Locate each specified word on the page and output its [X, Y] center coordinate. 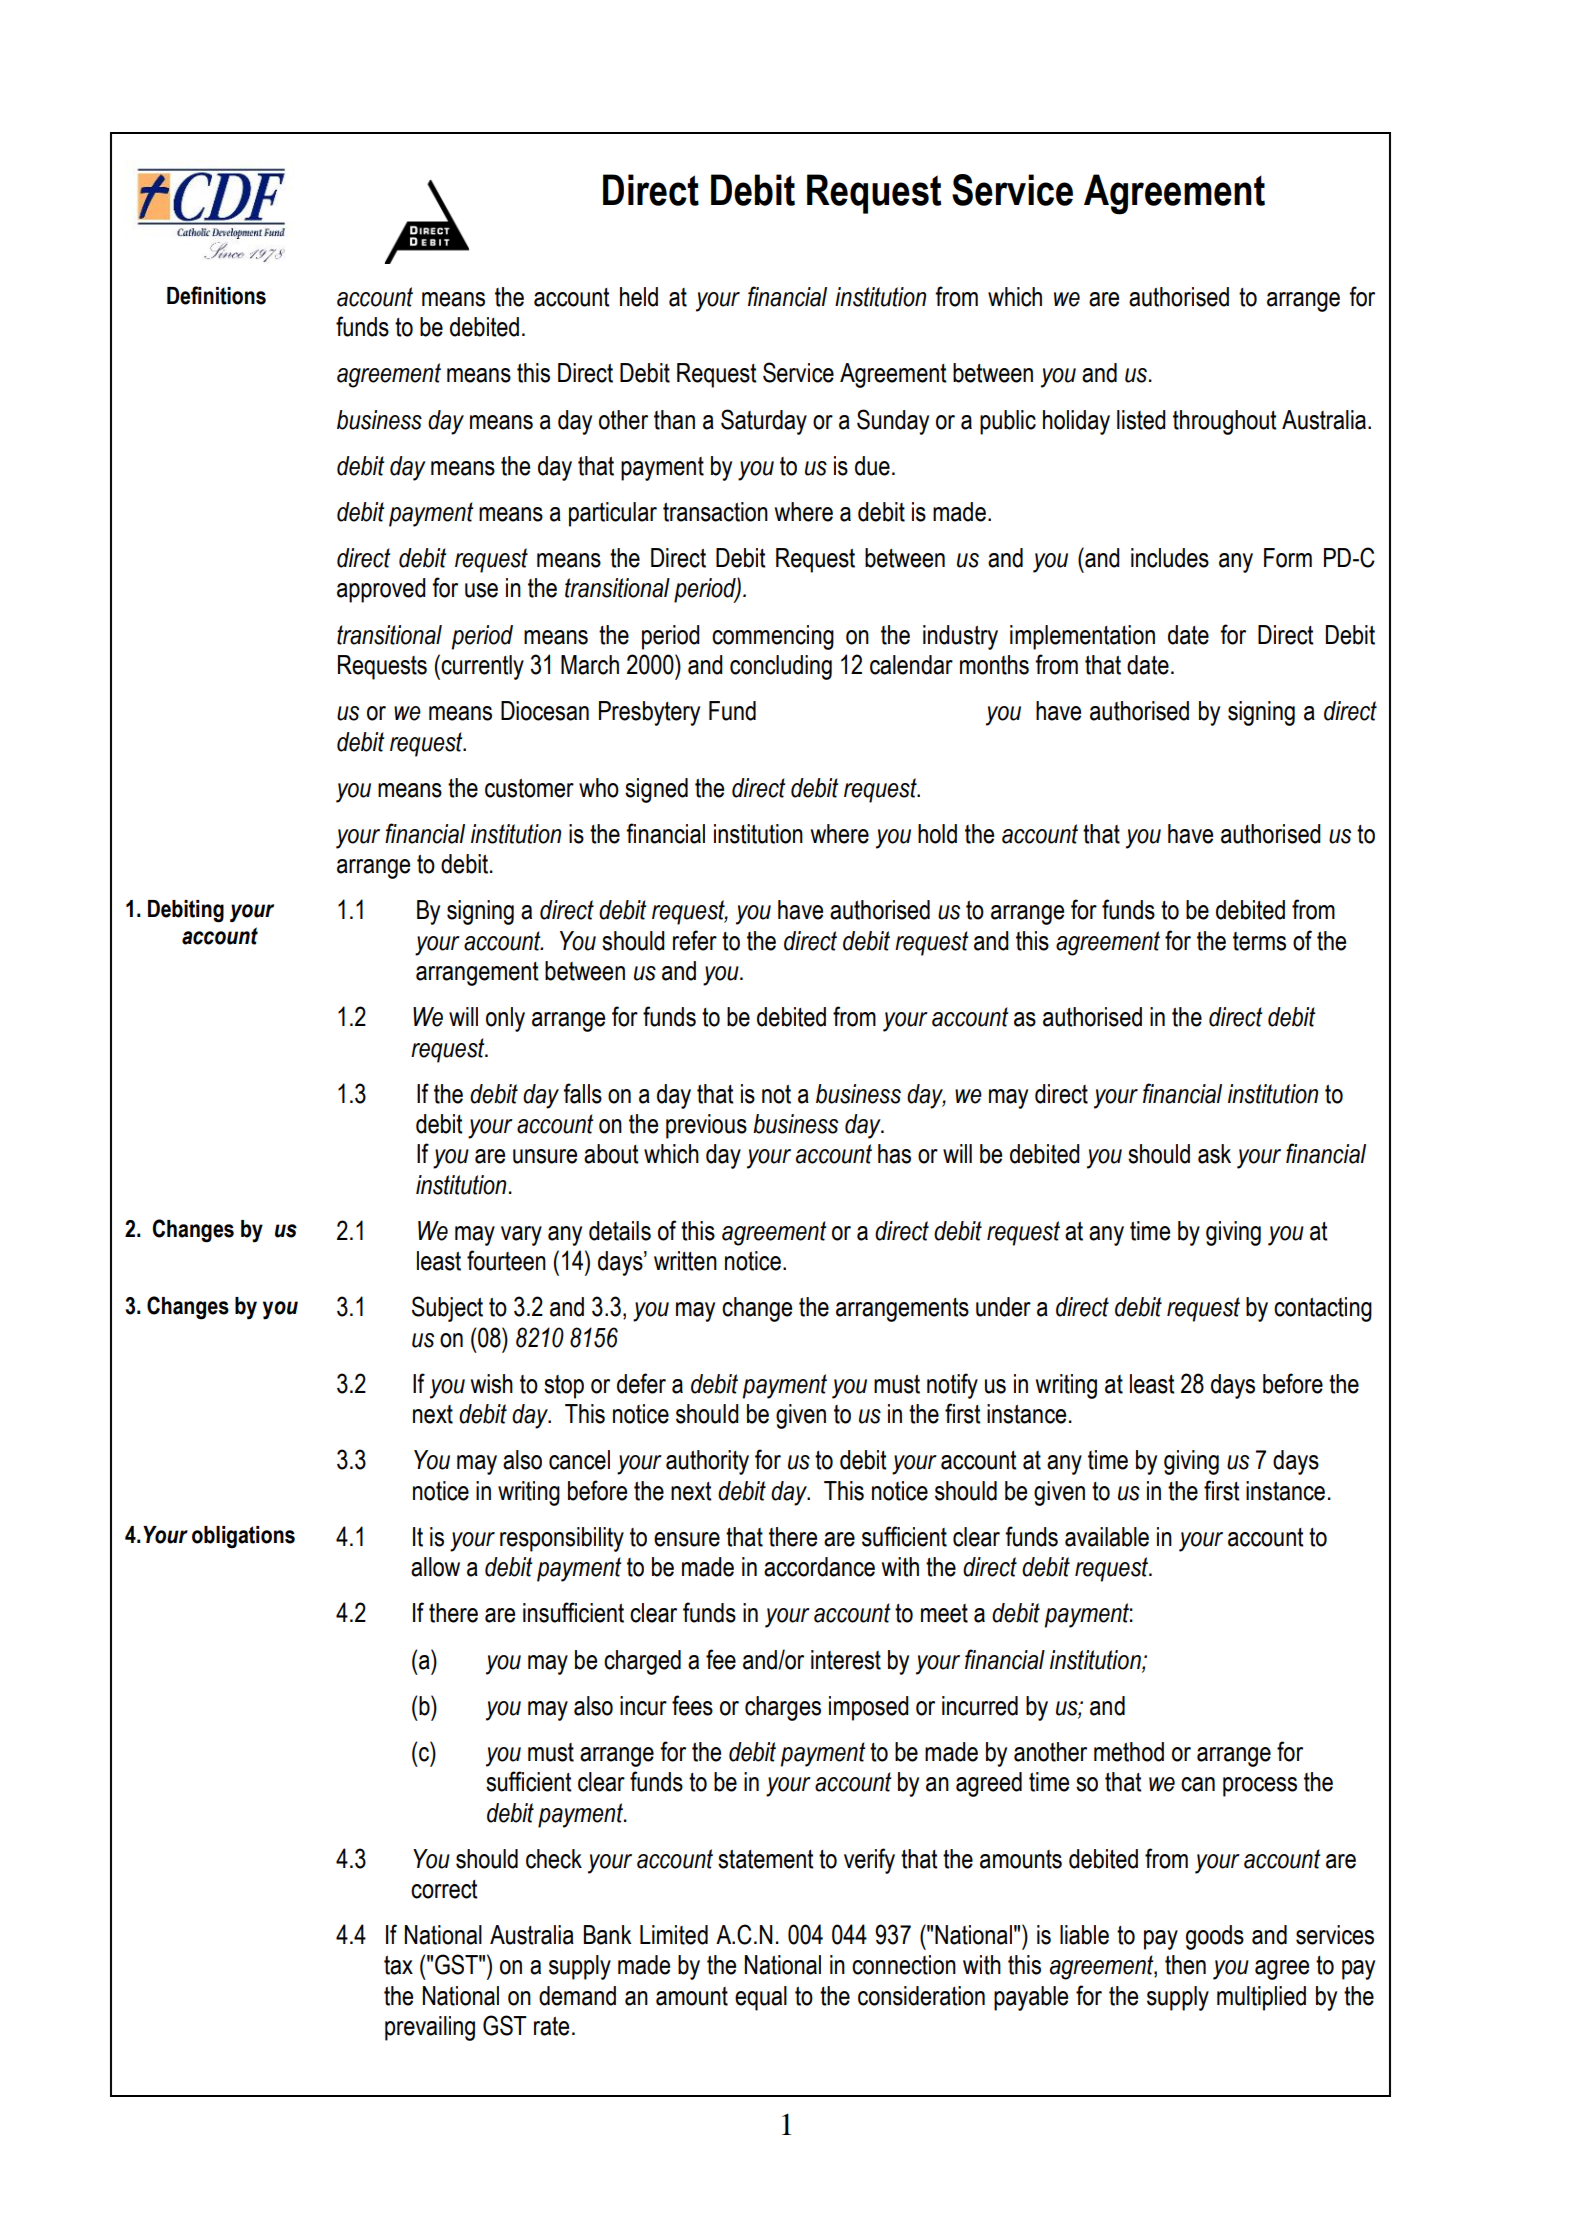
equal [761, 1998]
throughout [1225, 422]
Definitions [216, 295]
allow [435, 1567]
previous [706, 1126]
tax [398, 1965]
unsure [545, 1156]
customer [529, 788]
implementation [1082, 637]
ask [1214, 1154]
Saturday [764, 422]
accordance [819, 1567]
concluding [781, 667]
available [1107, 1537]
